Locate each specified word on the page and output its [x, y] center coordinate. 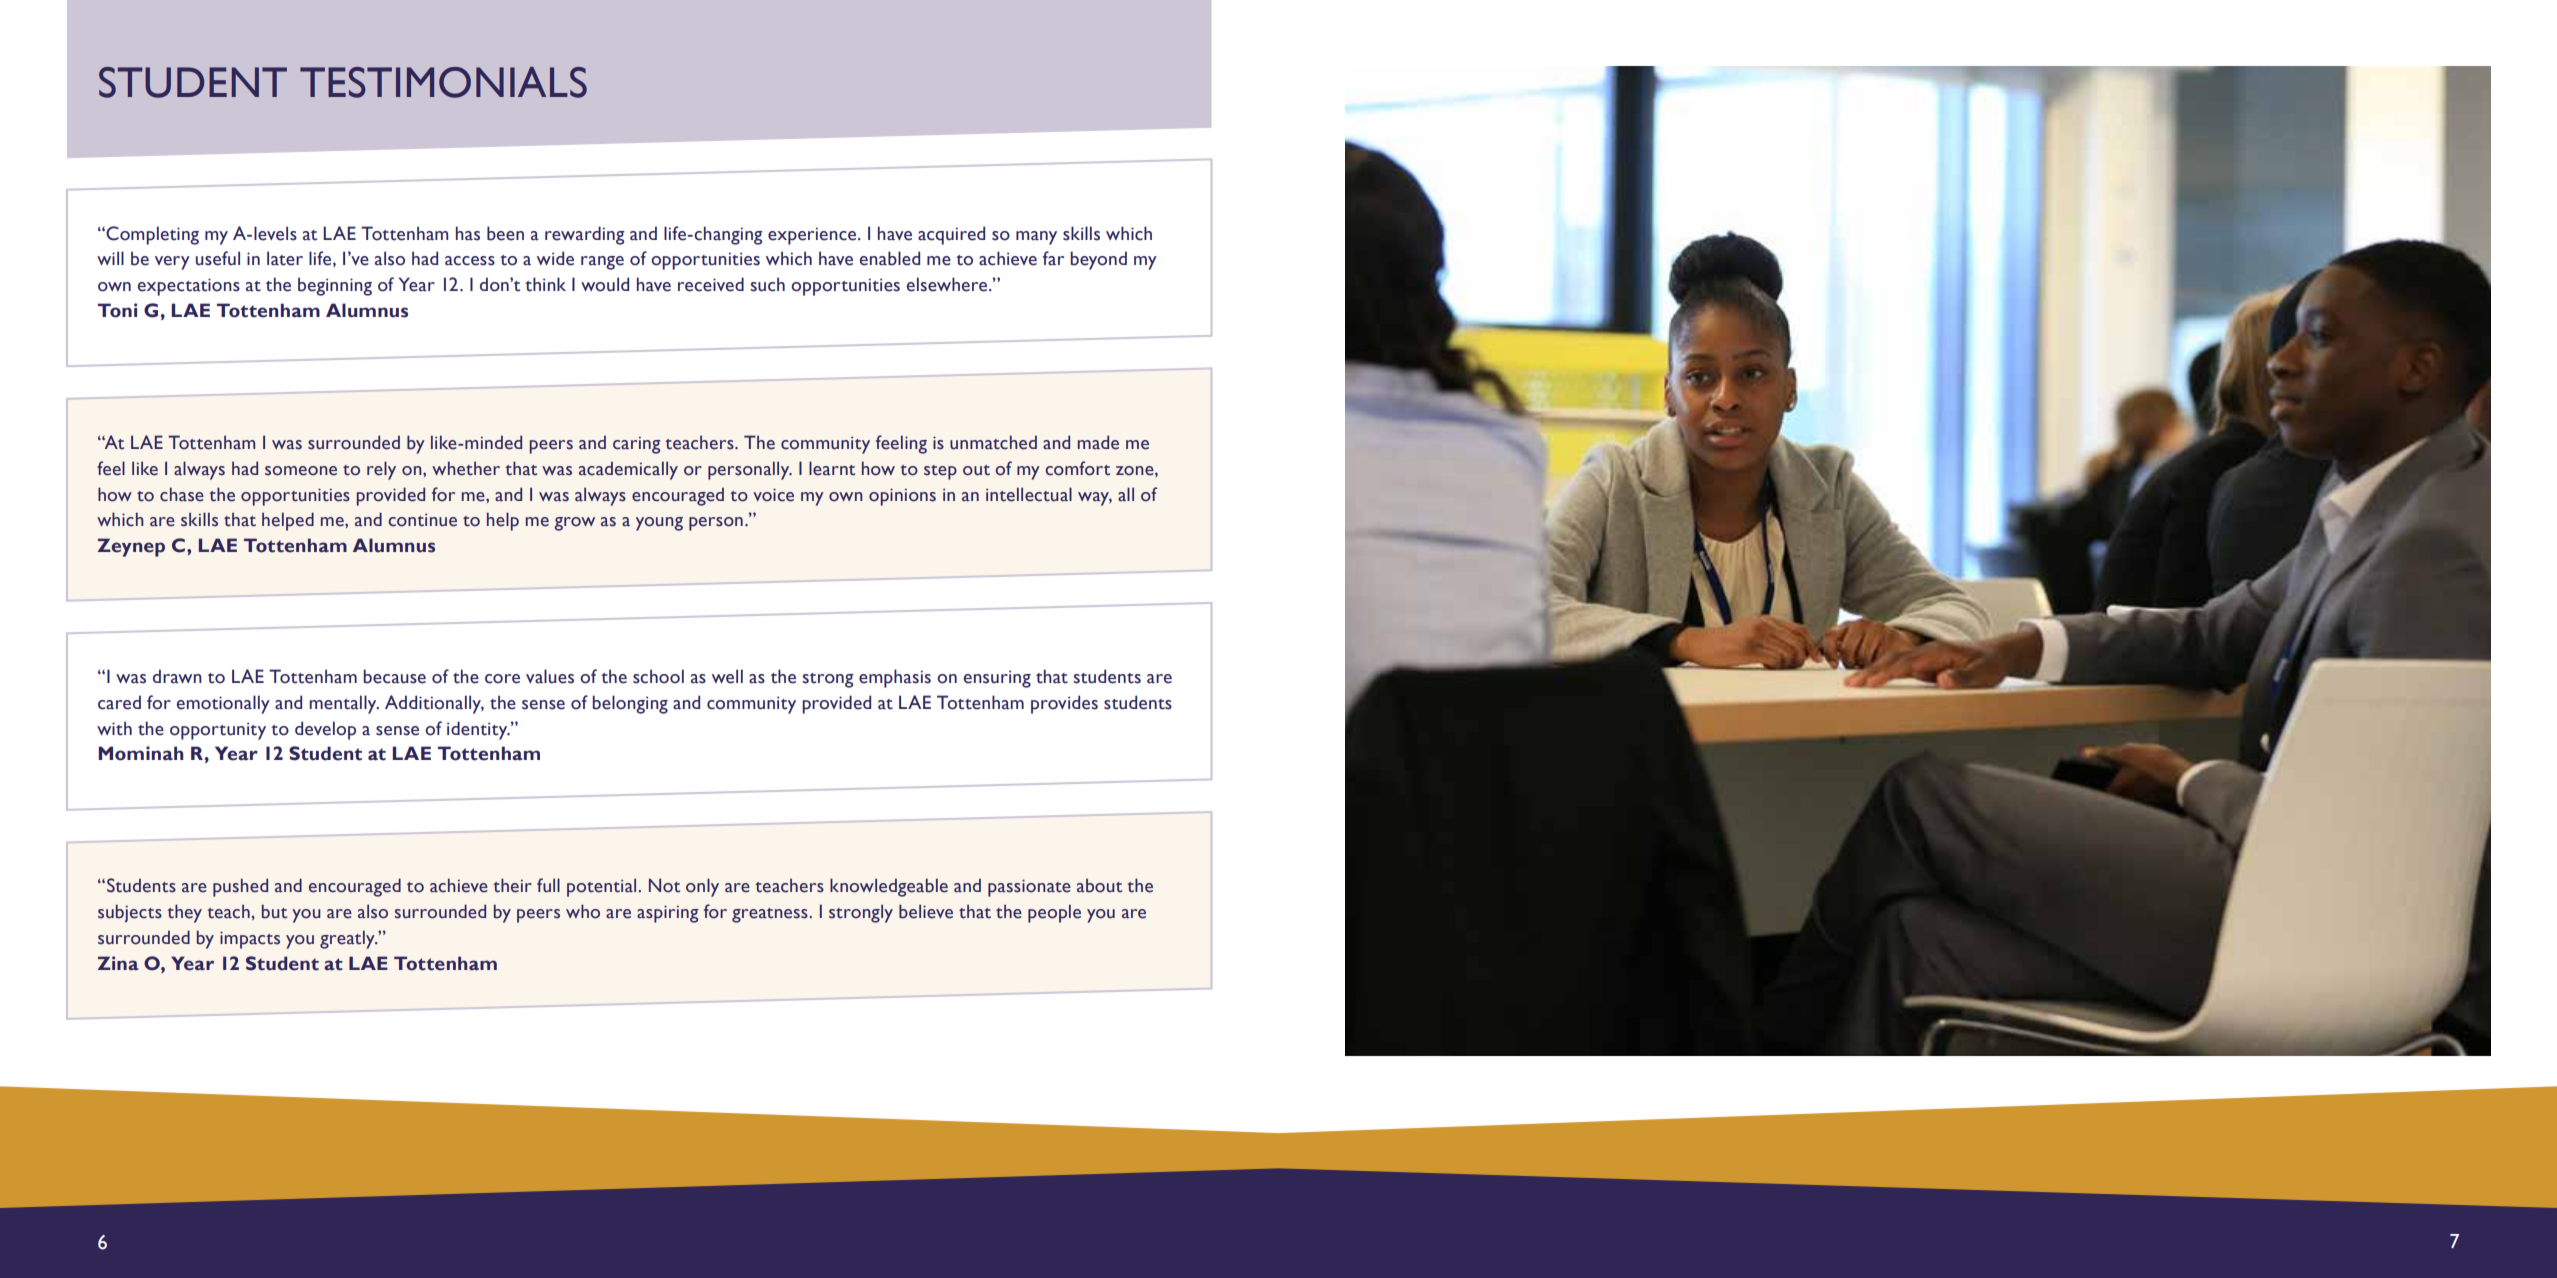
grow [574, 524]
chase [182, 494]
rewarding [585, 235]
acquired [951, 235]
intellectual [1029, 494]
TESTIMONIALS [443, 82]
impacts [250, 940]
